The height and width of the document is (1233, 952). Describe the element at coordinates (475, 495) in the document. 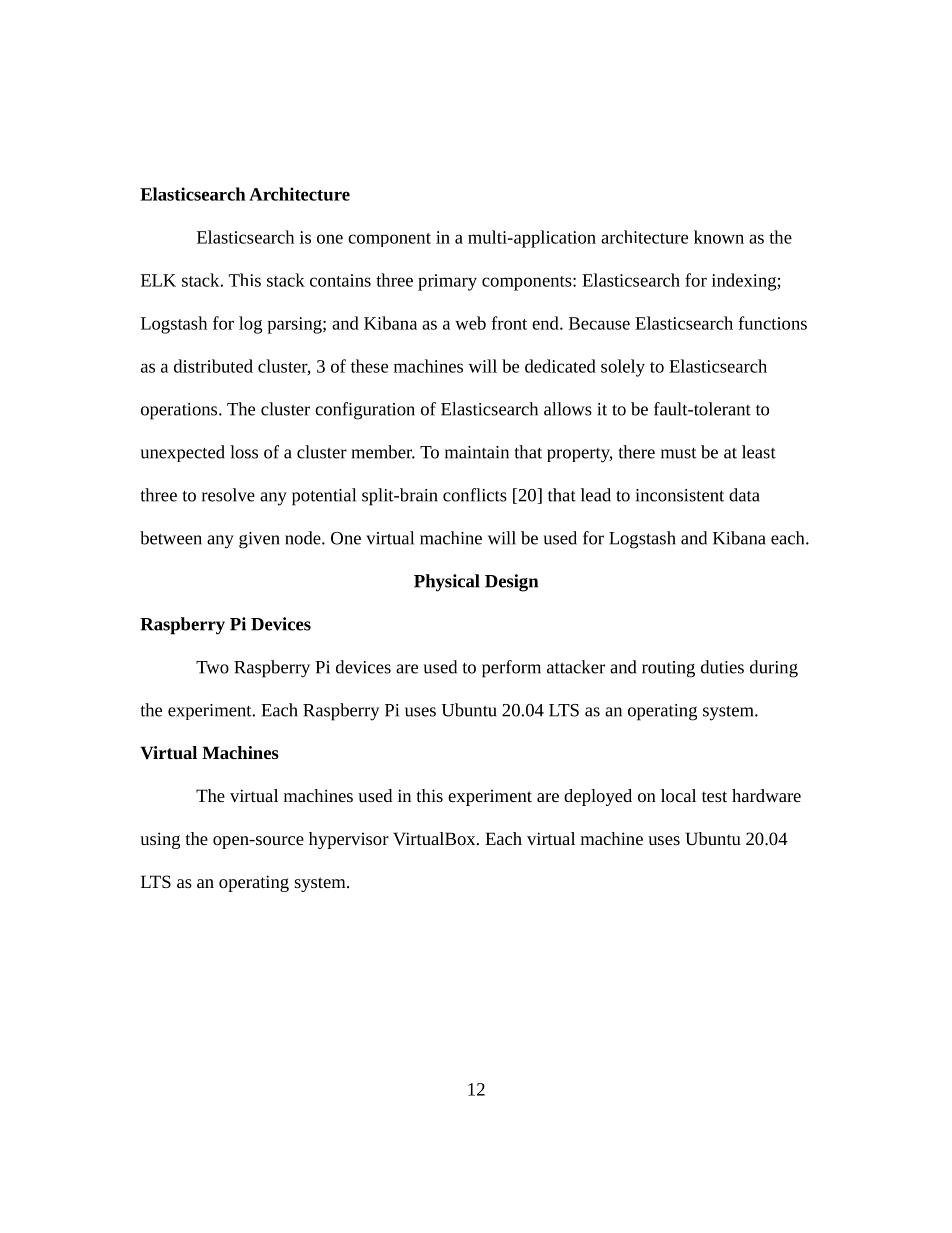

I see `conflicts` at that location.
